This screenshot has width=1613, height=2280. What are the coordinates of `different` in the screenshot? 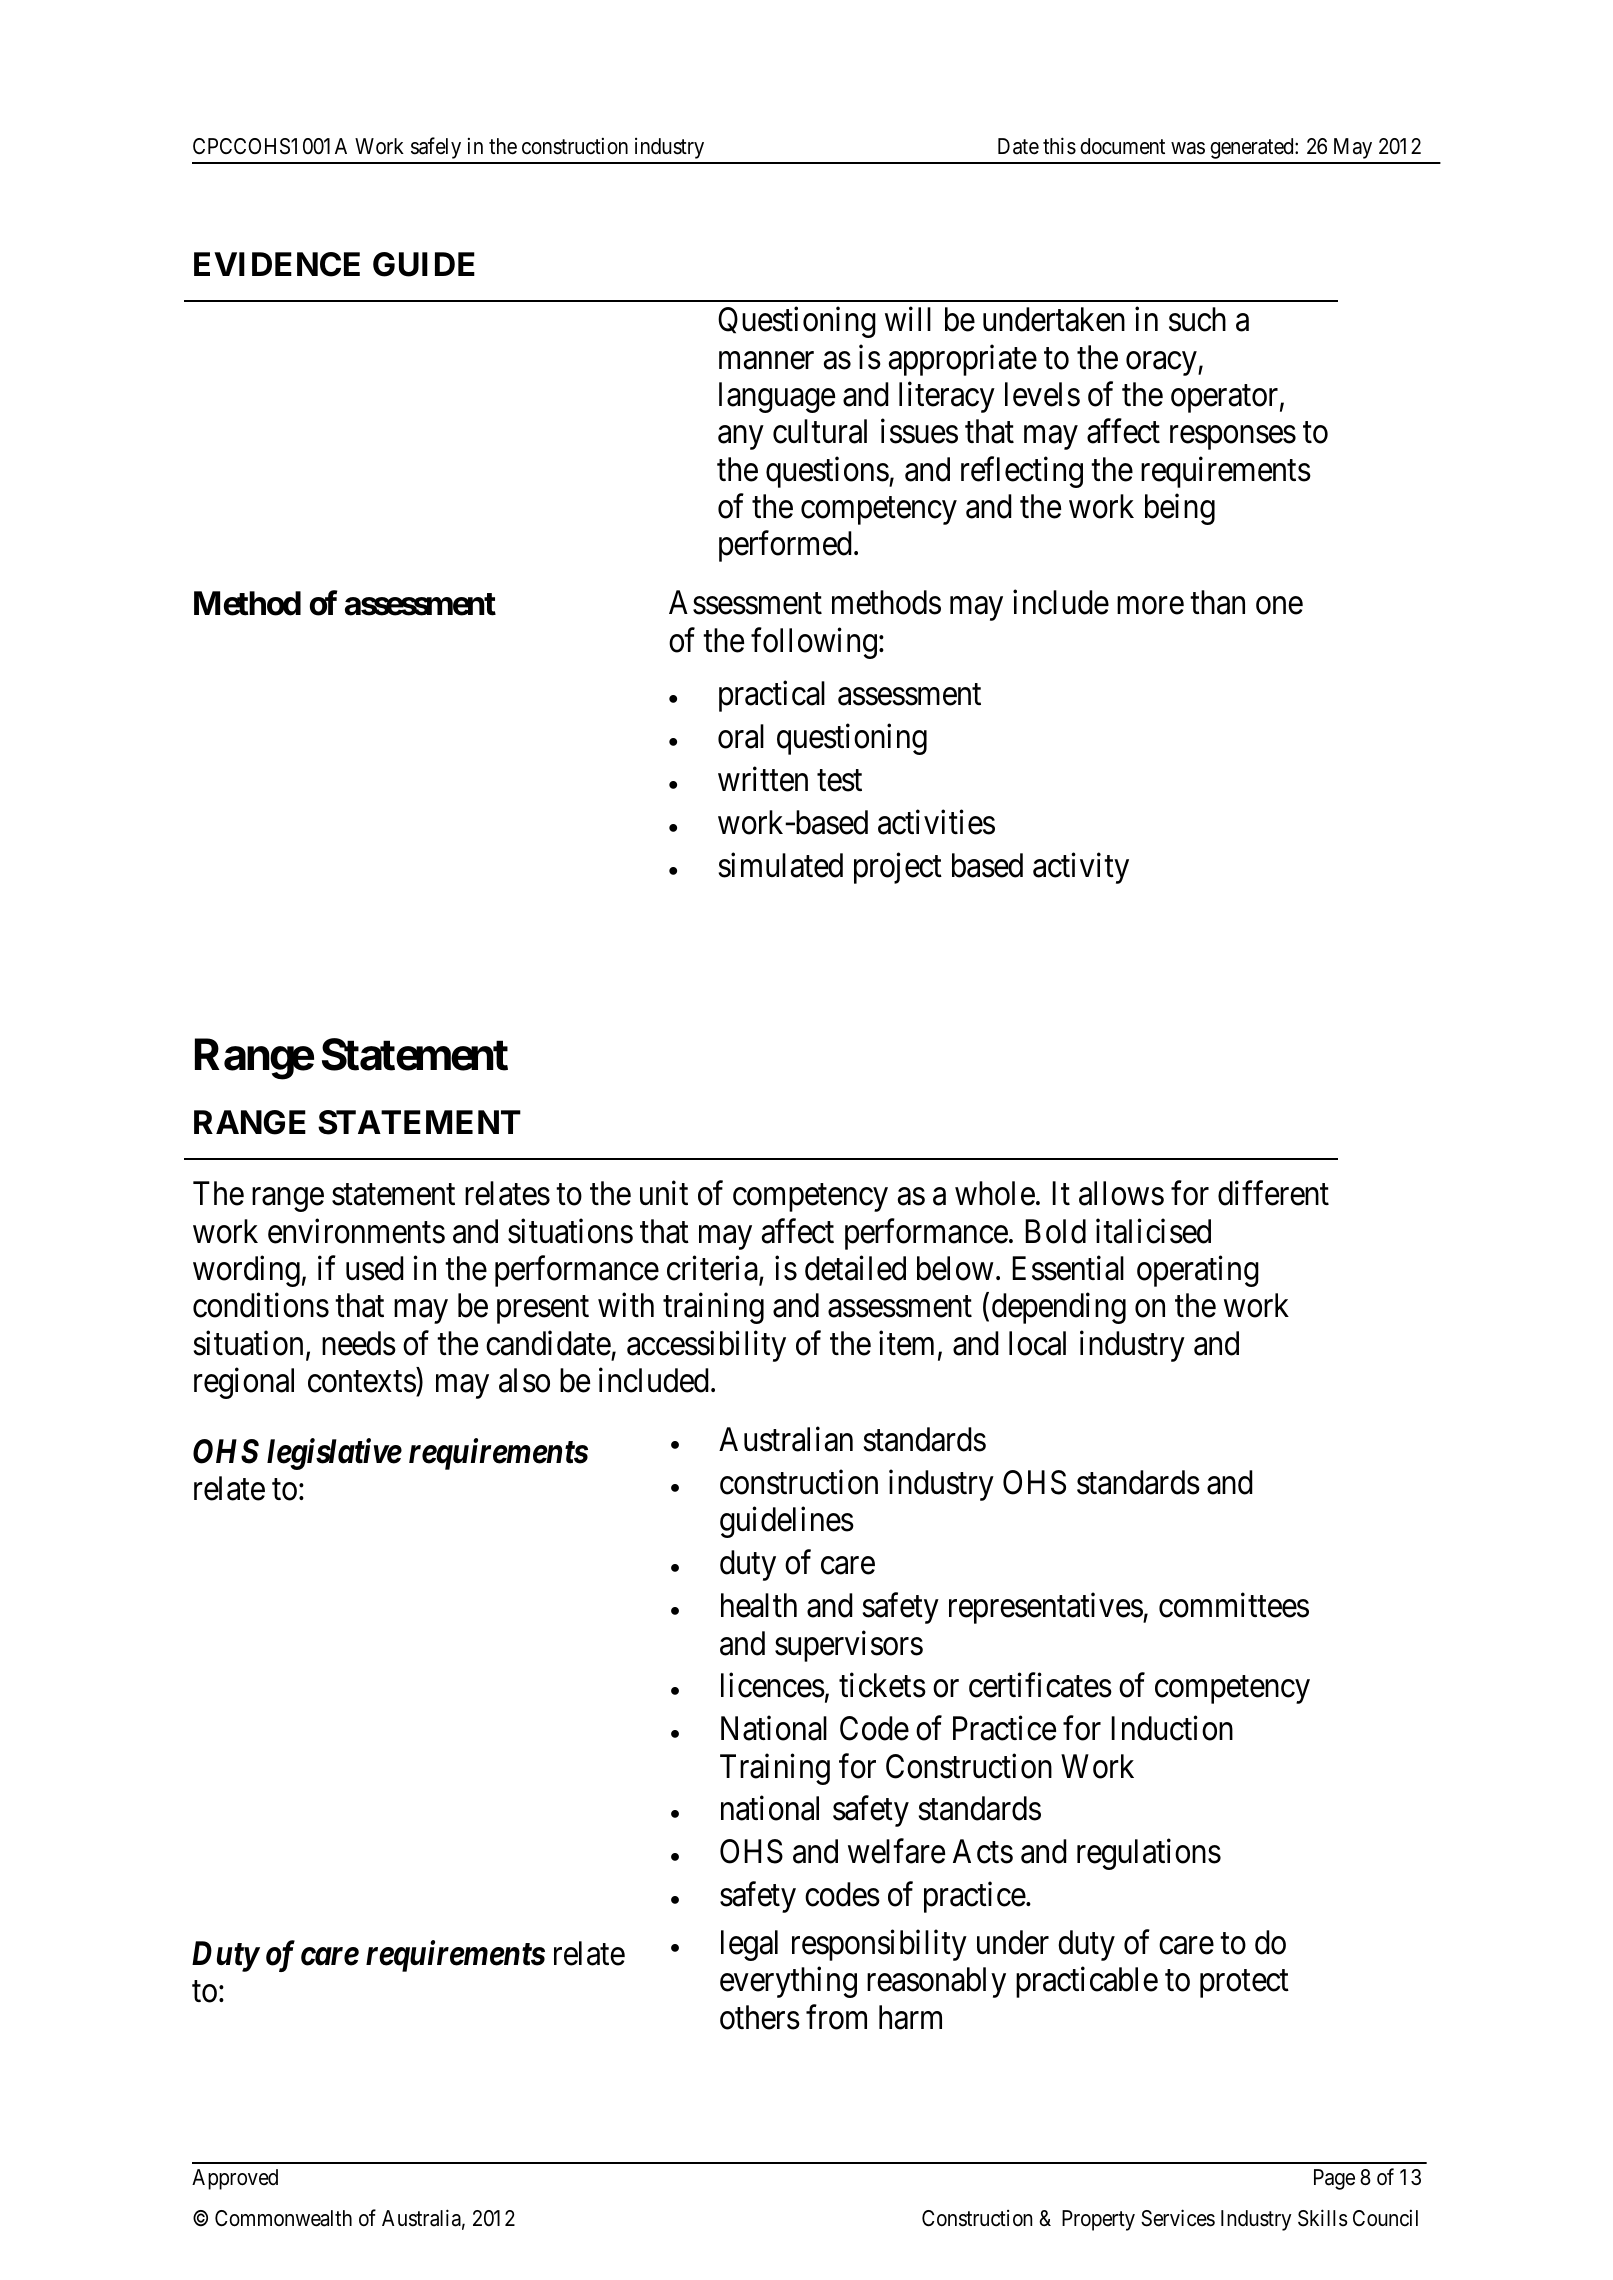 It's located at (1273, 1193).
